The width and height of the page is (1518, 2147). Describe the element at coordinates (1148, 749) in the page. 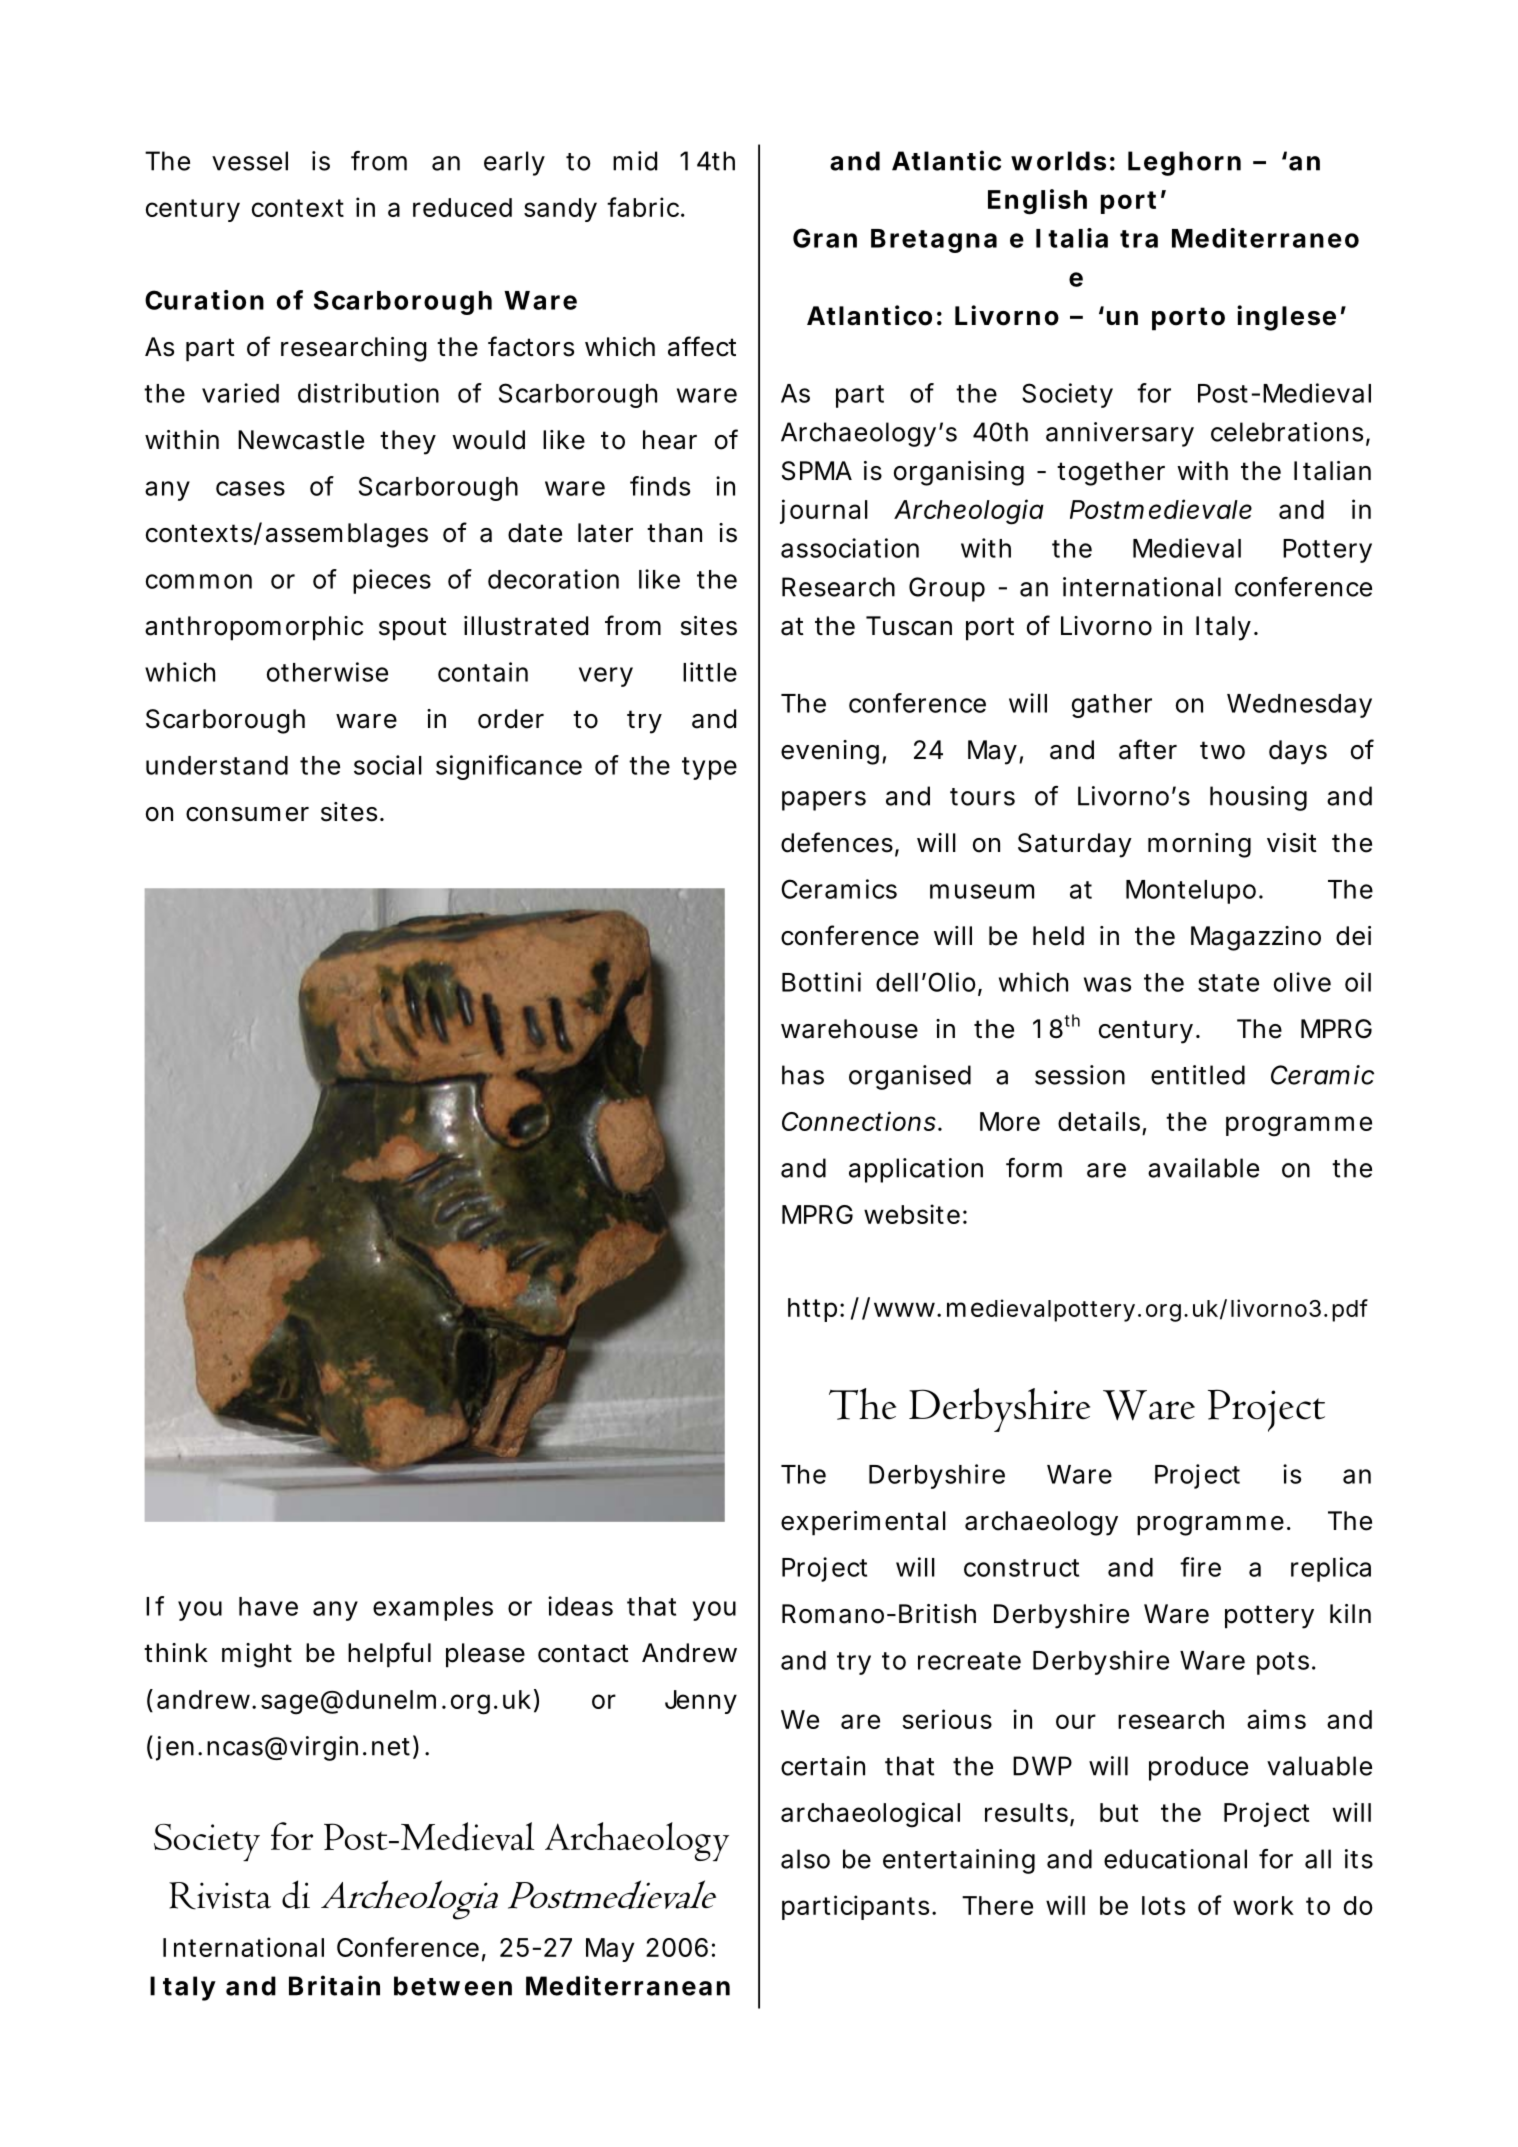

I see `after` at that location.
